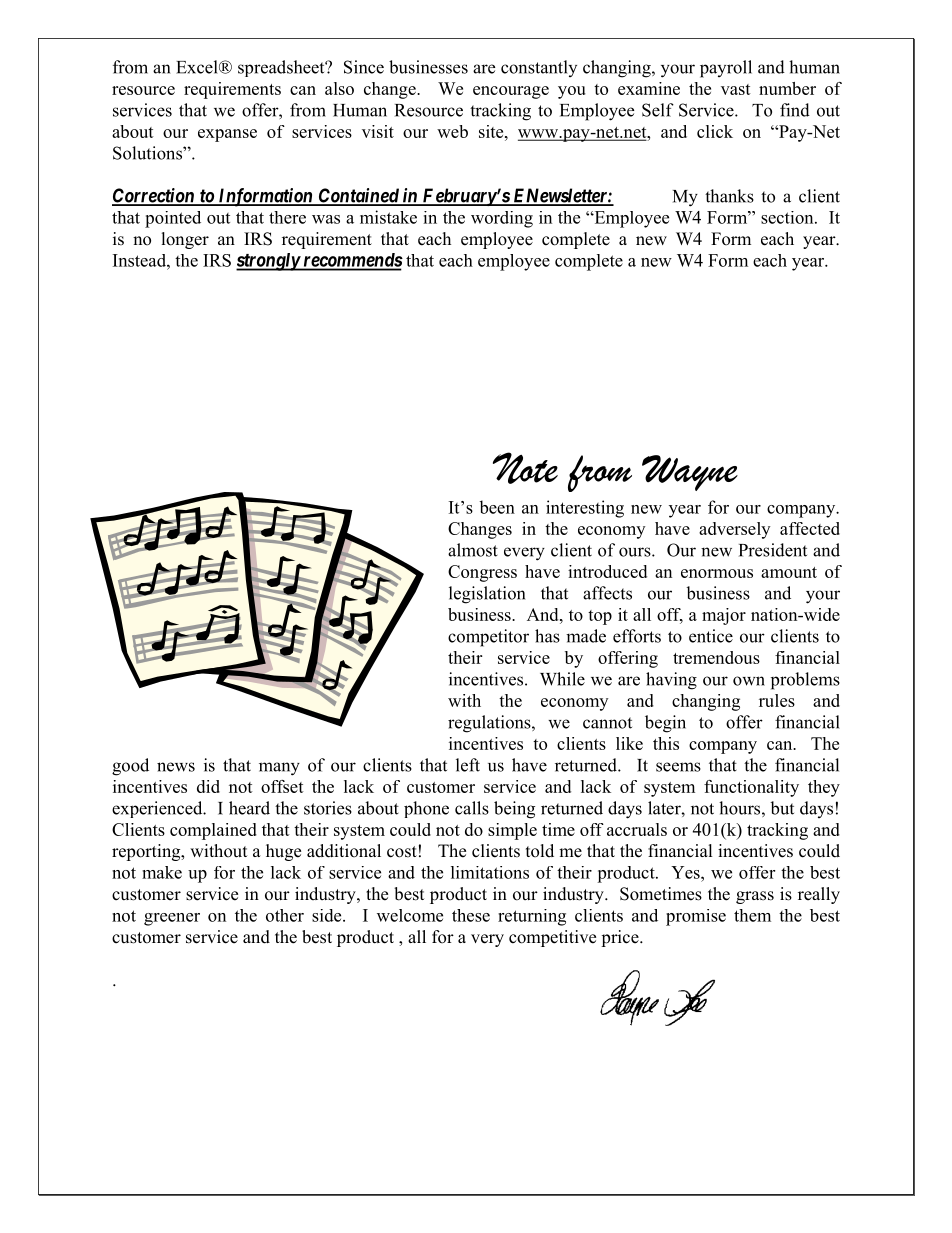 The width and height of the screenshot is (952, 1233). Describe the element at coordinates (279, 769) in the screenshot. I see `many` at that location.
